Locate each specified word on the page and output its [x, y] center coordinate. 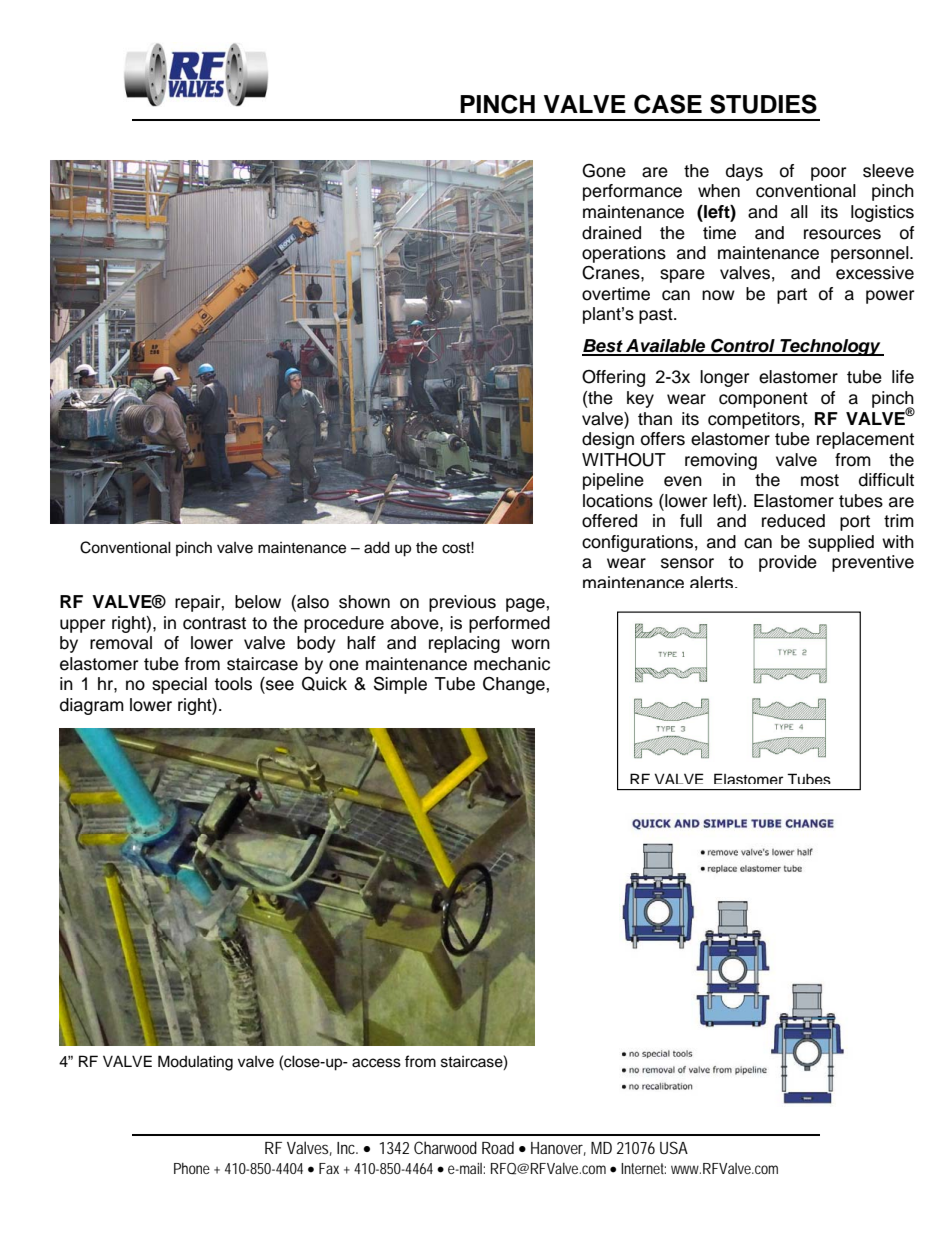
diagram [92, 706]
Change [515, 685]
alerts [713, 582]
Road [498, 1147]
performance [632, 192]
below [258, 602]
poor [828, 174]
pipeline [613, 481]
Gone [604, 170]
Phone [192, 1168]
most [820, 480]
